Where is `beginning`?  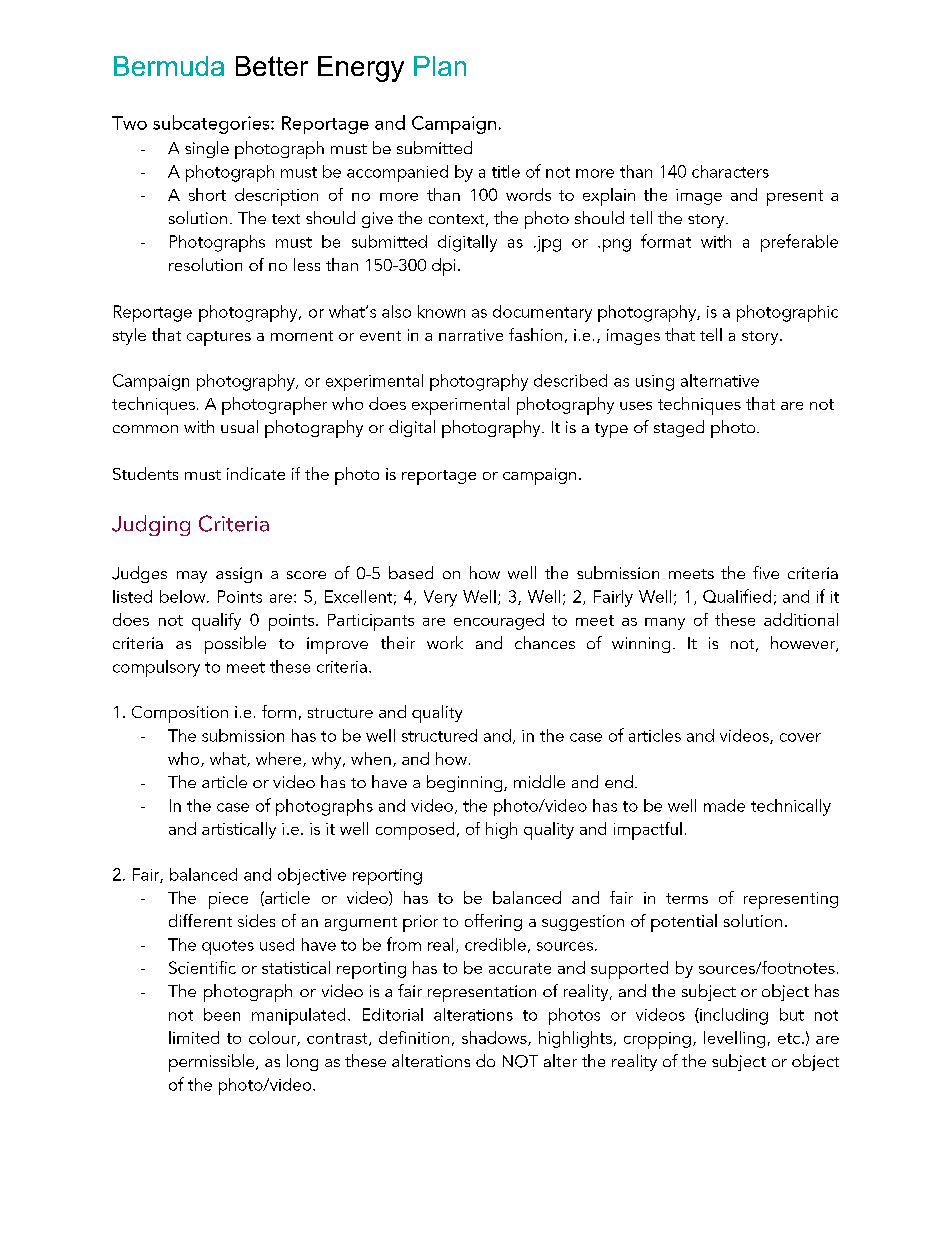
beginning is located at coordinates (466, 783).
